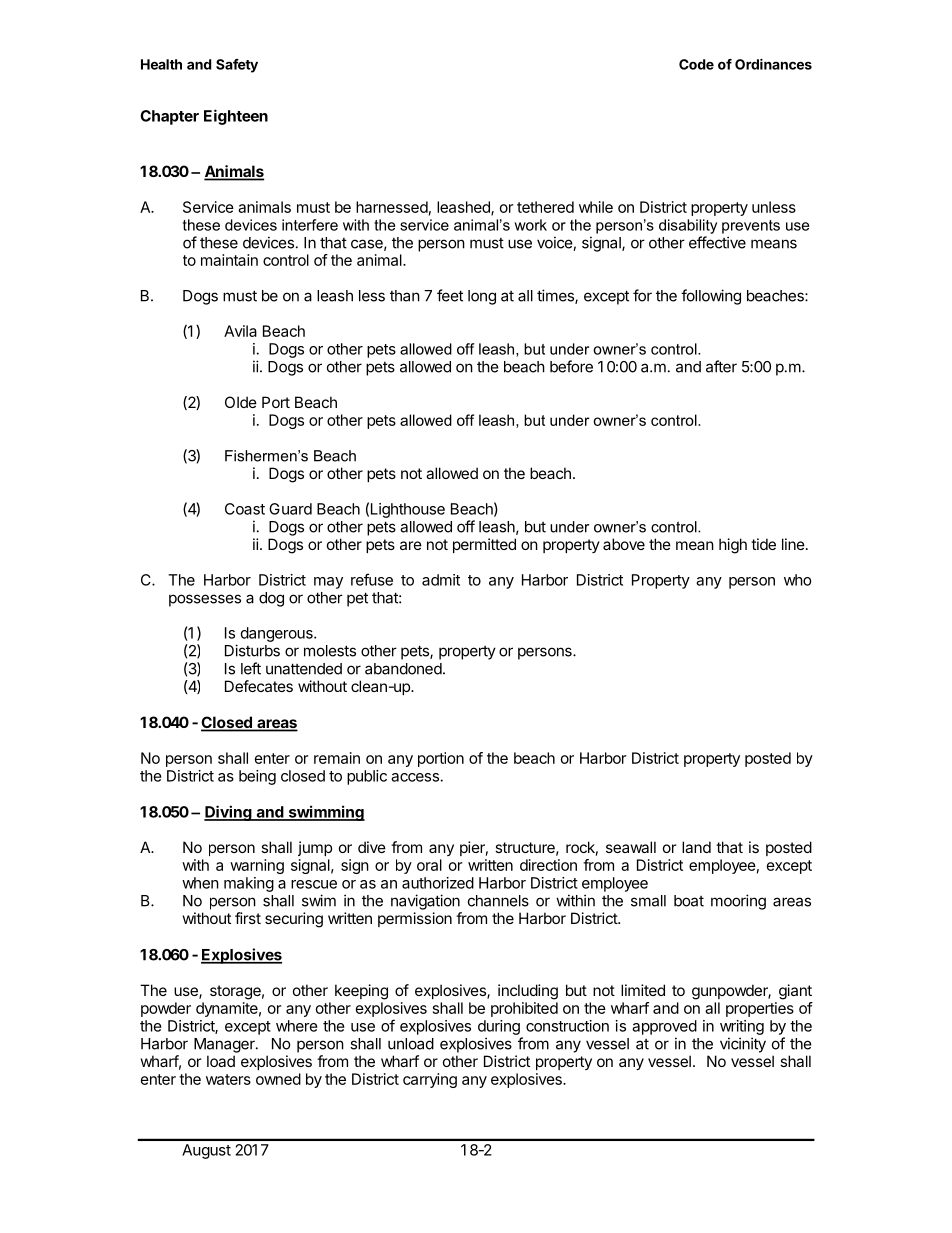 The width and height of the screenshot is (952, 1233). I want to click on possesses, so click(205, 600).
